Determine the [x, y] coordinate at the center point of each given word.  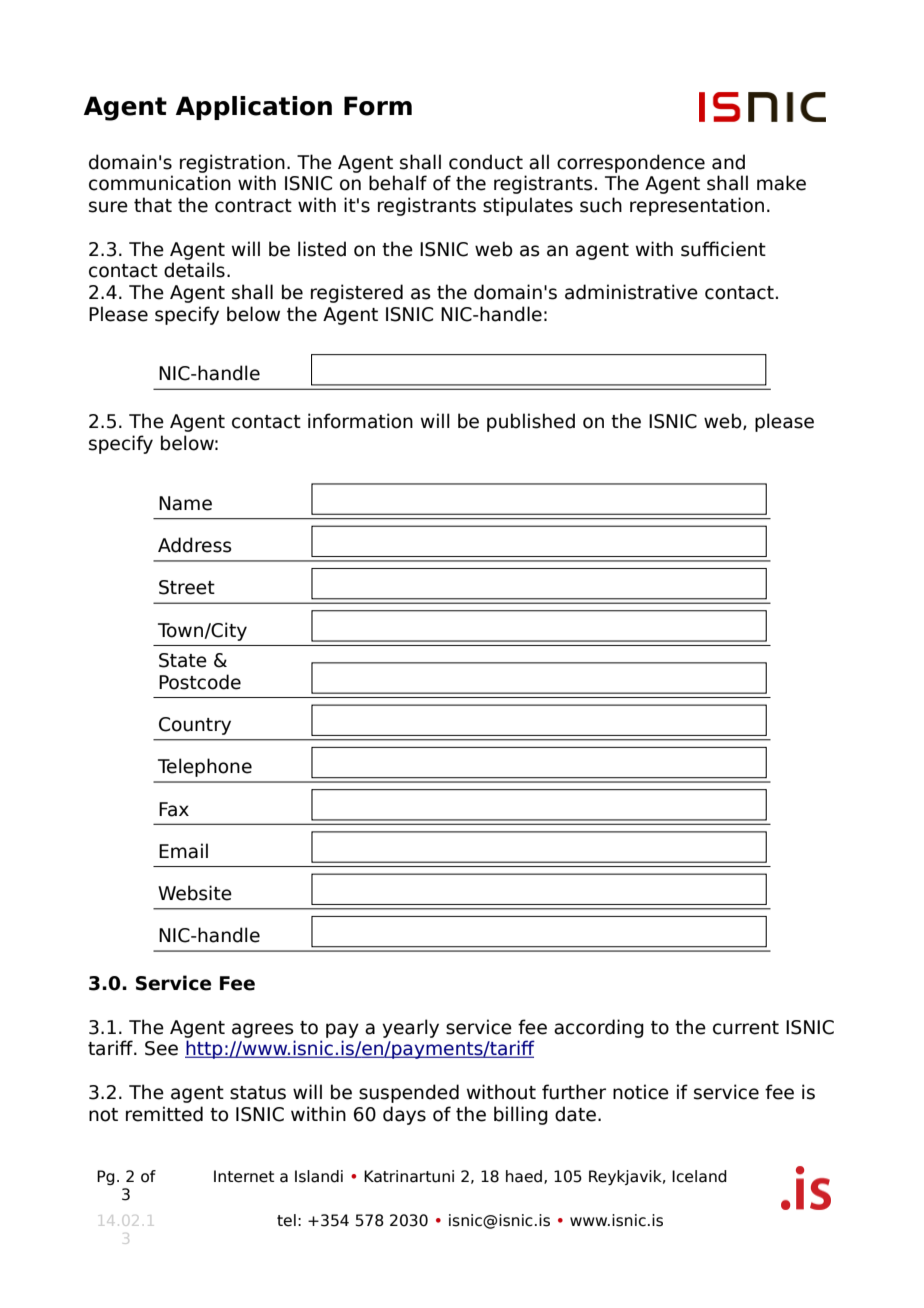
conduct [486, 162]
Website [195, 893]
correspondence [631, 163]
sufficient [723, 249]
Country [195, 726]
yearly [410, 1028]
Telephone [205, 767]
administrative [631, 292]
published [531, 422]
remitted [164, 1114]
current [746, 1028]
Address [195, 545]
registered [357, 293]
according [599, 1028]
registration [232, 163]
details [194, 270]
